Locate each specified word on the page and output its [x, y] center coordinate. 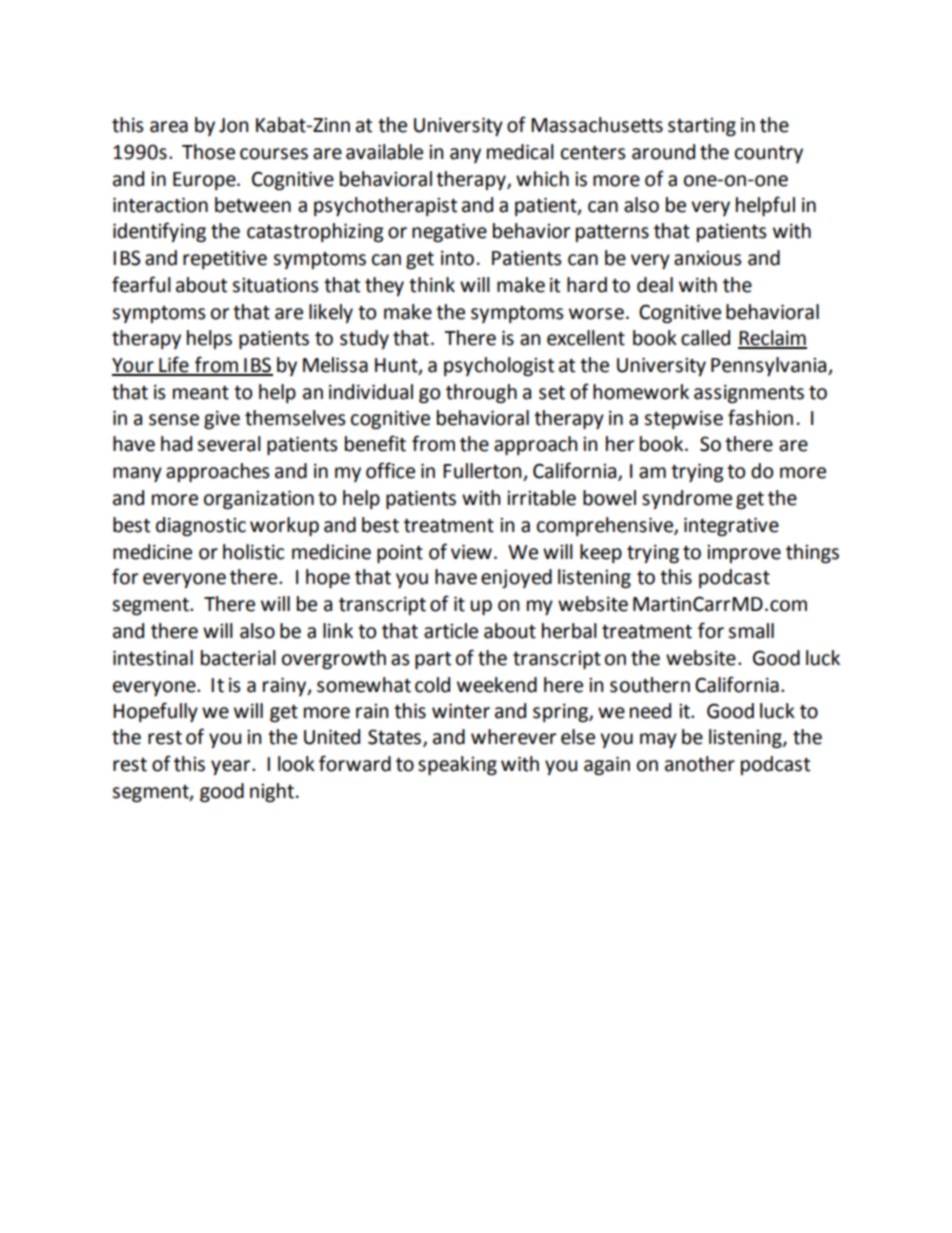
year [232, 767]
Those [208, 152]
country [769, 154]
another [700, 764]
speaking [457, 765]
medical [520, 152]
